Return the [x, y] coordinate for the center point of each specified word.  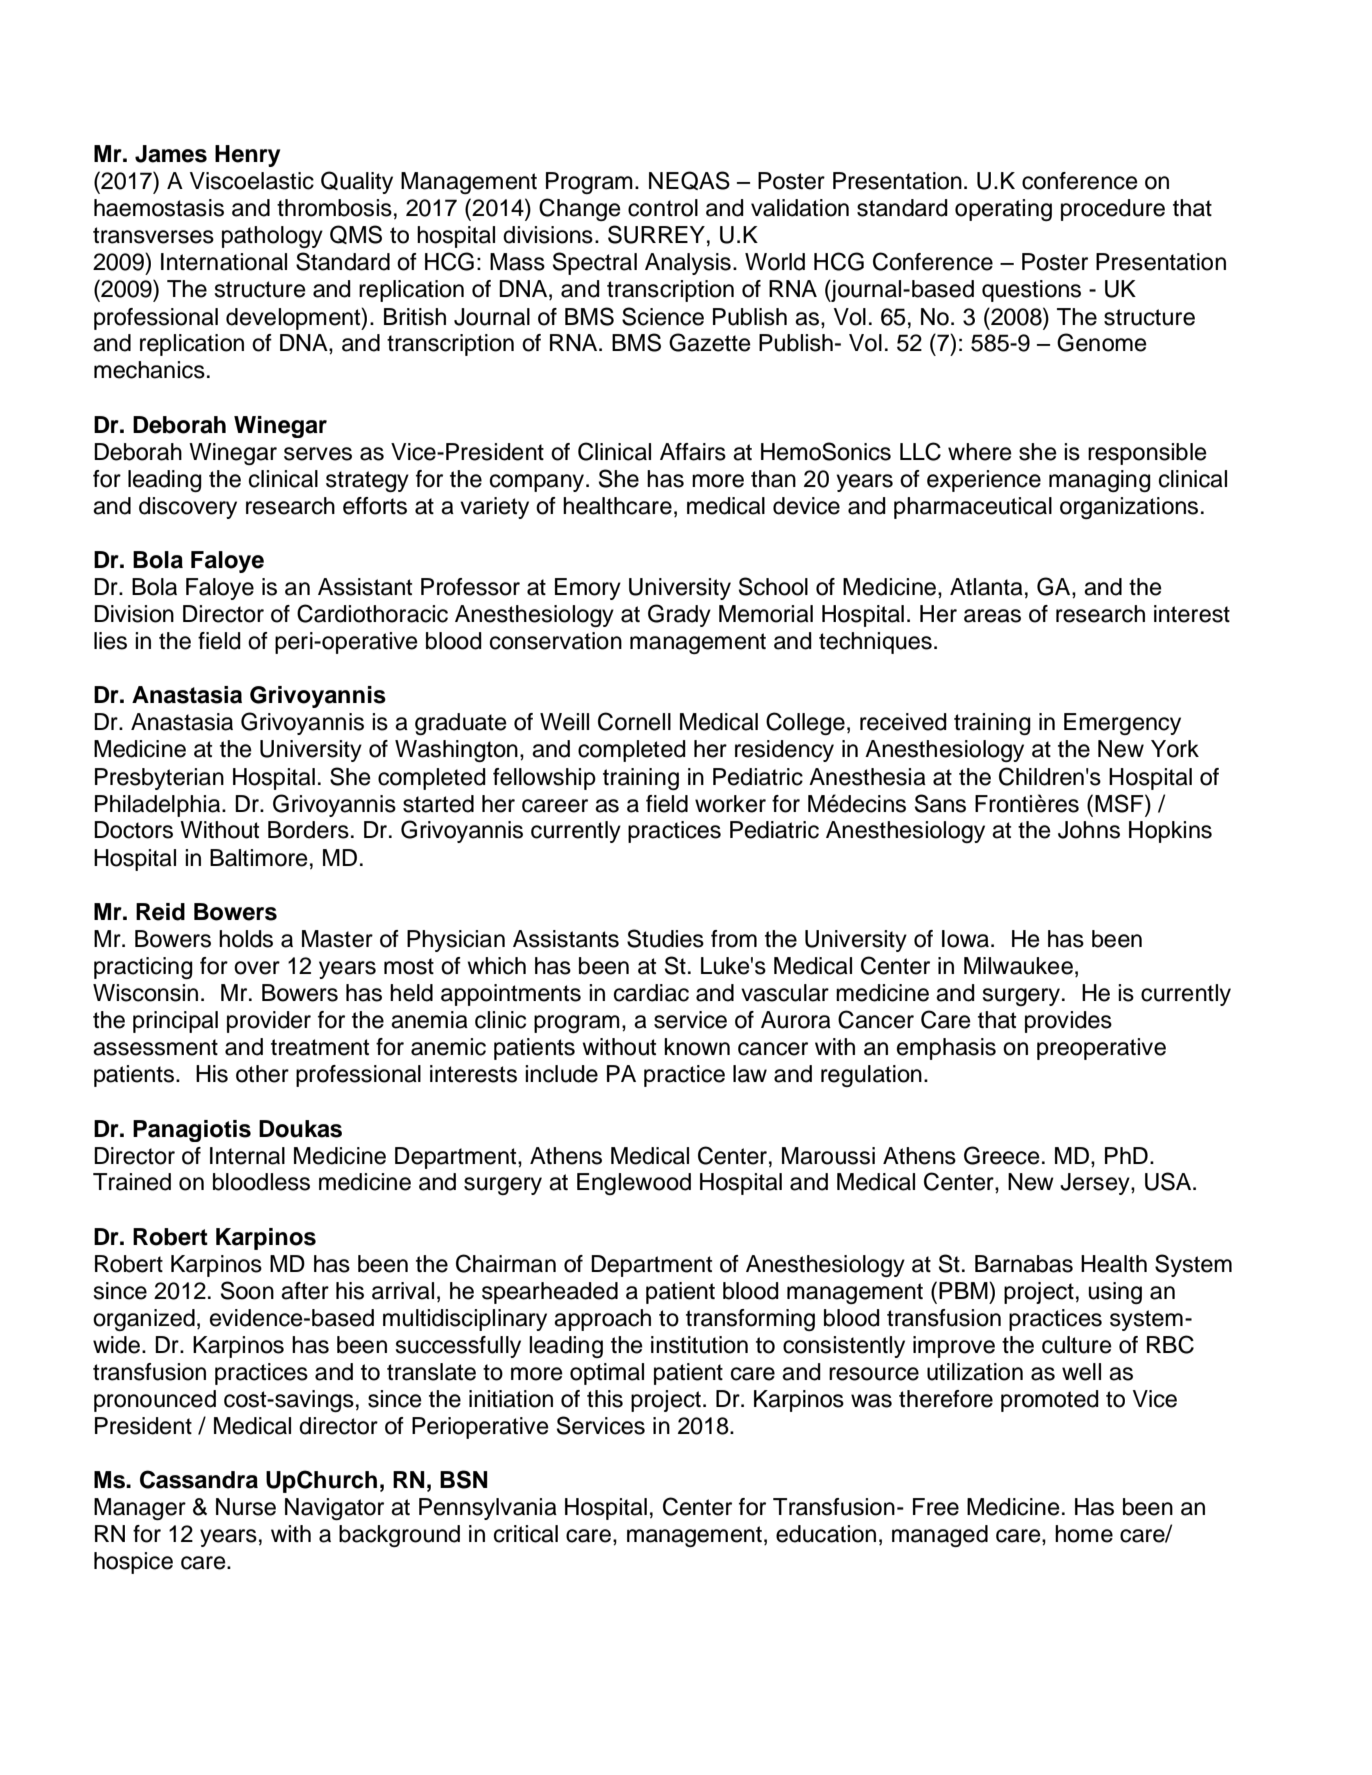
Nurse [246, 1507]
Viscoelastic [252, 181]
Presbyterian [159, 779]
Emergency [1122, 724]
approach [602, 1320]
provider [269, 1022]
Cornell [634, 721]
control [663, 208]
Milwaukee [1018, 966]
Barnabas [1024, 1264]
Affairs [693, 452]
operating [1003, 210]
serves [318, 454]
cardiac [651, 993]
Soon [247, 1290]
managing [1100, 481]
